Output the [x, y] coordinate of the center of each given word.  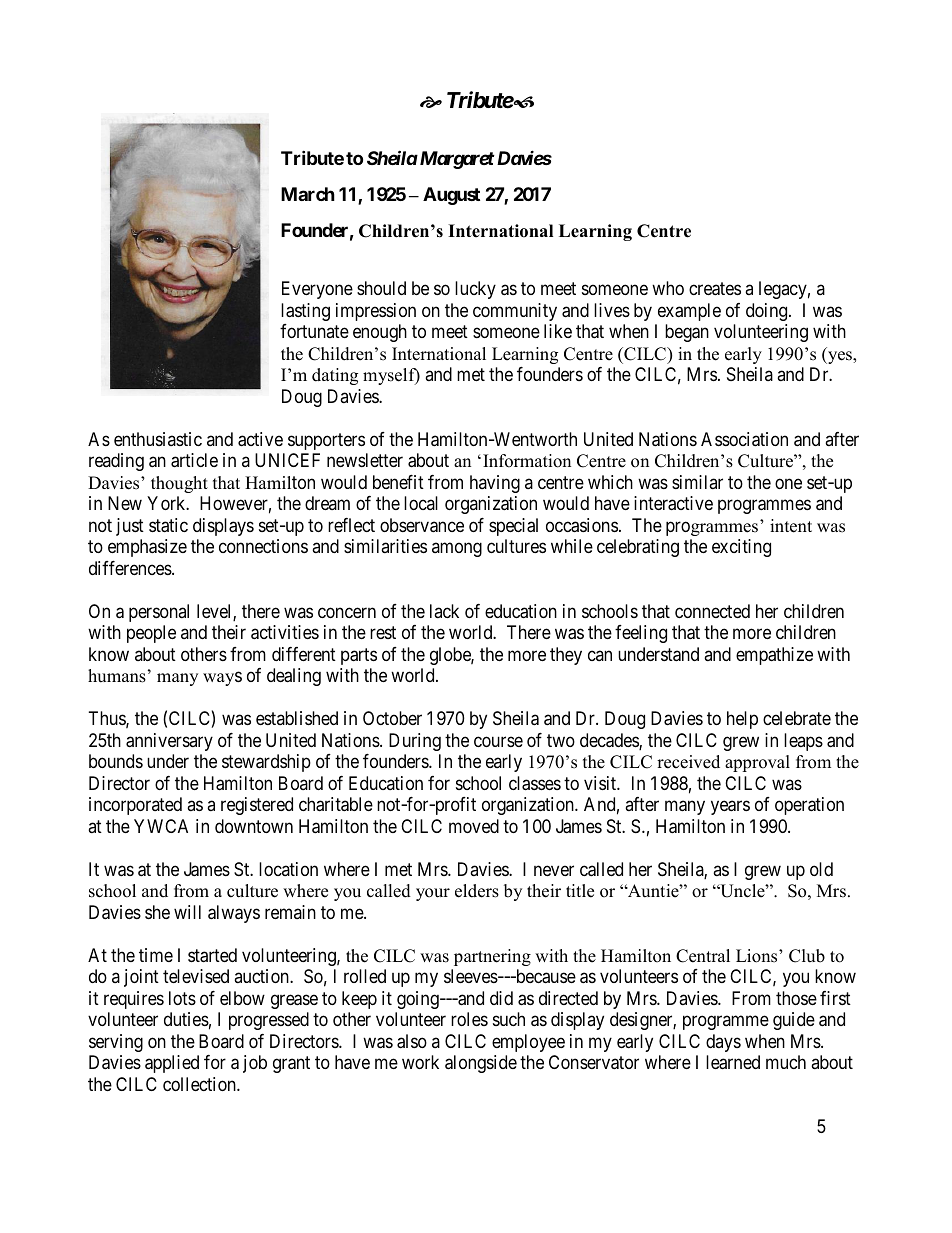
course [498, 741]
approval [757, 763]
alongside [481, 1064]
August [451, 196]
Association [744, 439]
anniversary [169, 742]
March [308, 194]
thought [179, 484]
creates [715, 289]
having [495, 484]
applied [172, 1064]
